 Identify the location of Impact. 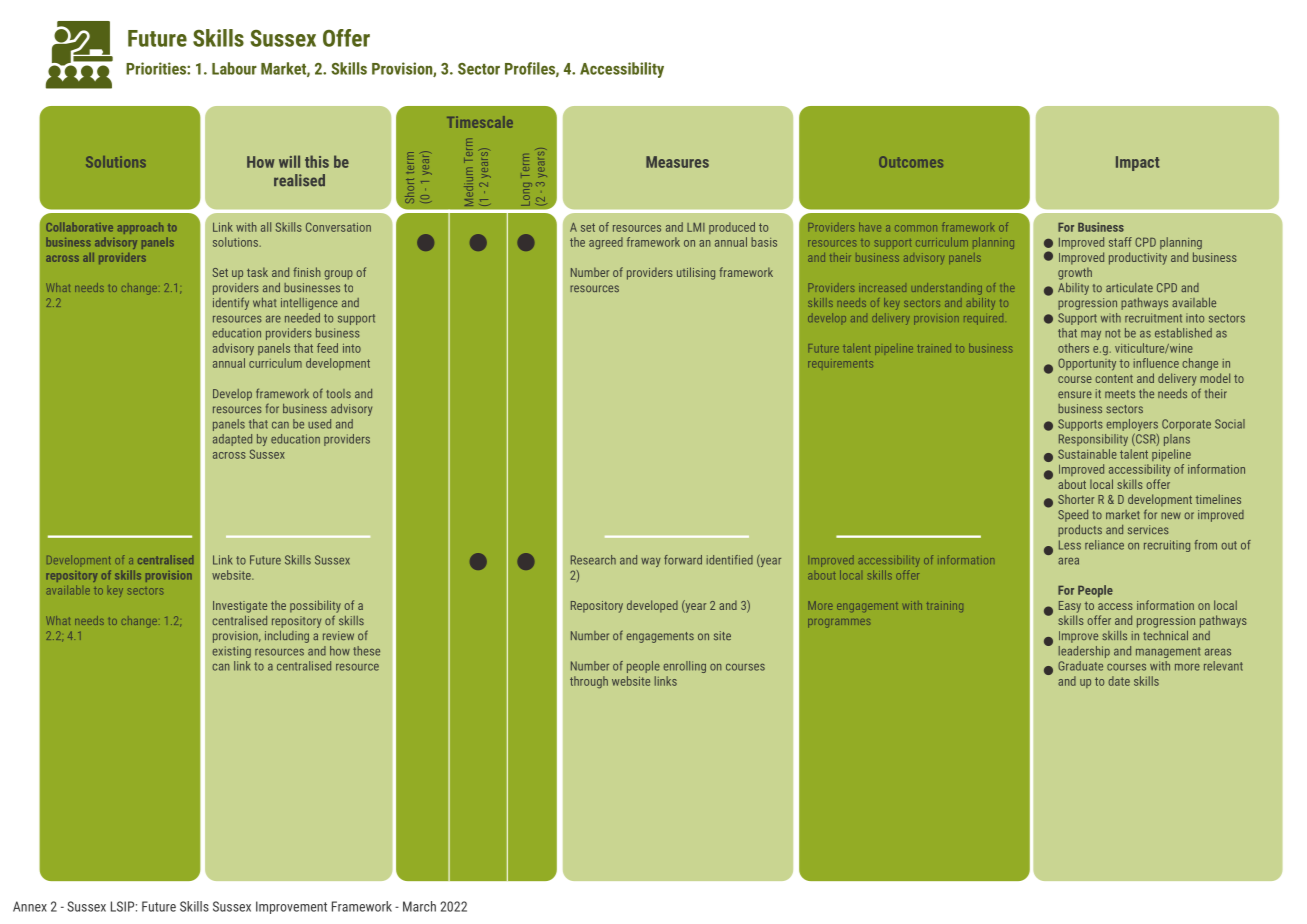
(1138, 163).
